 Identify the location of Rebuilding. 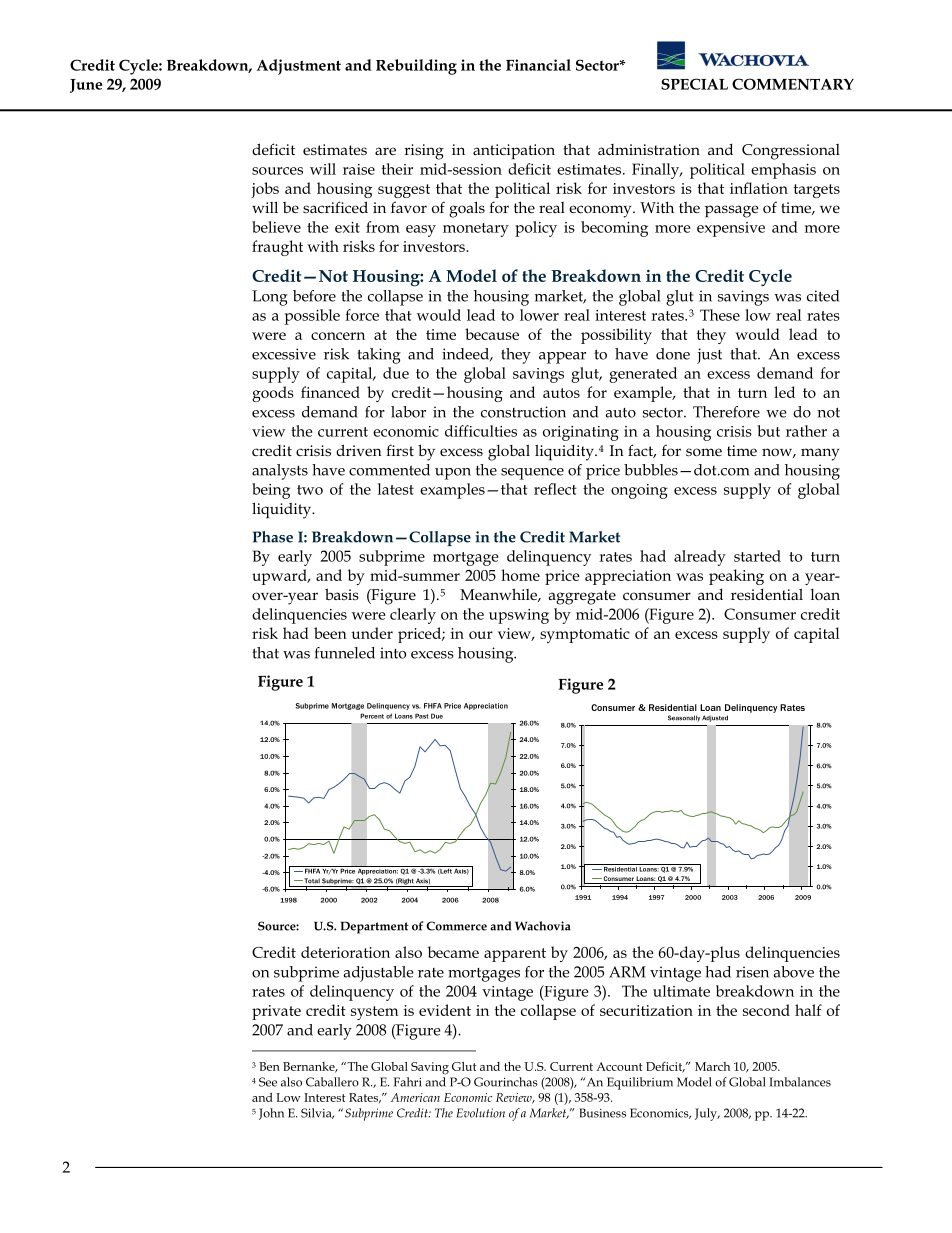
(416, 67).
